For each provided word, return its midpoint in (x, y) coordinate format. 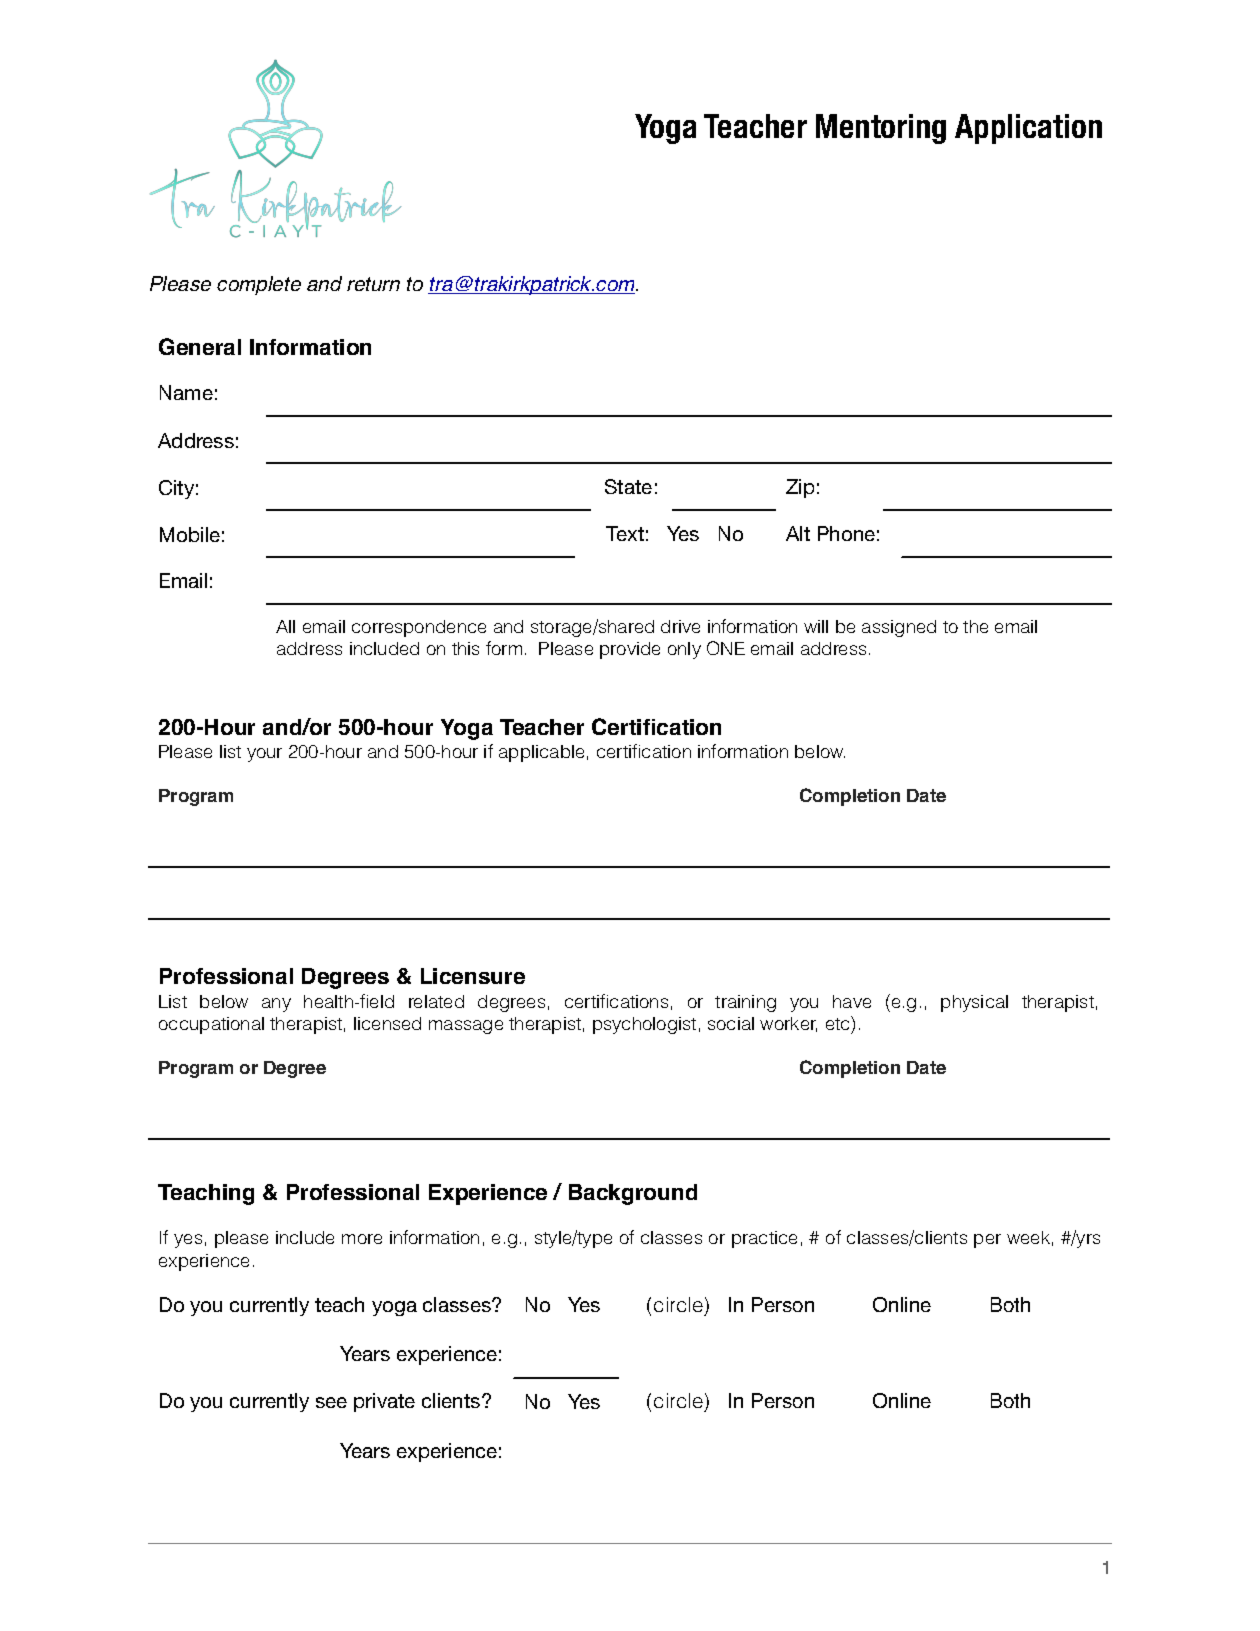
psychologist (644, 1025)
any (276, 1005)
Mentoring (881, 129)
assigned (899, 628)
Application (1028, 129)
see (331, 1402)
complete (259, 285)
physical (974, 1003)
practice (764, 1239)
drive (680, 626)
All (285, 626)
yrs (1088, 1241)
